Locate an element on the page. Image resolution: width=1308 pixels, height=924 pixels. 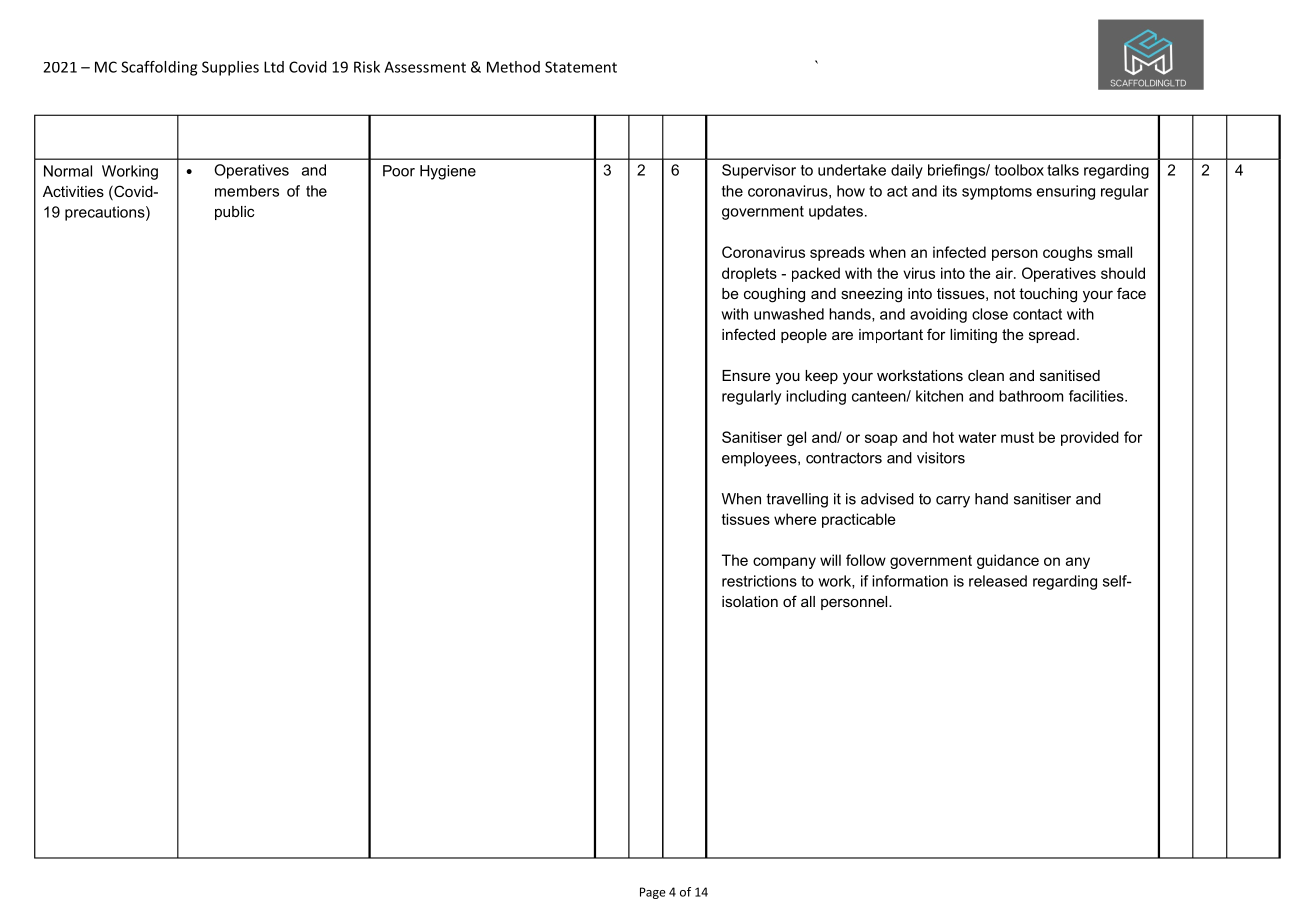
not is located at coordinates (1004, 293).
